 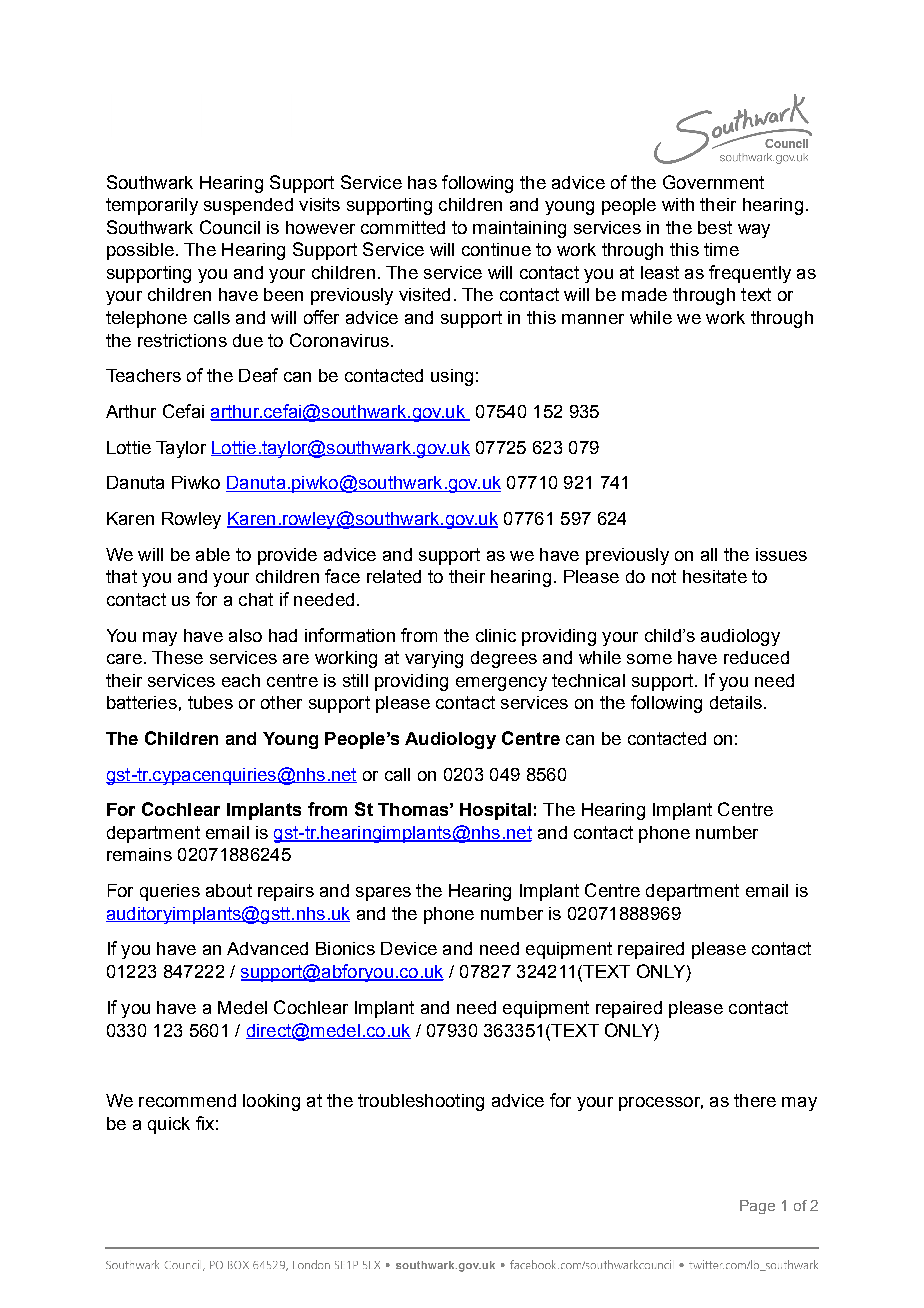 I want to click on troubleshooting, so click(x=421, y=1102).
